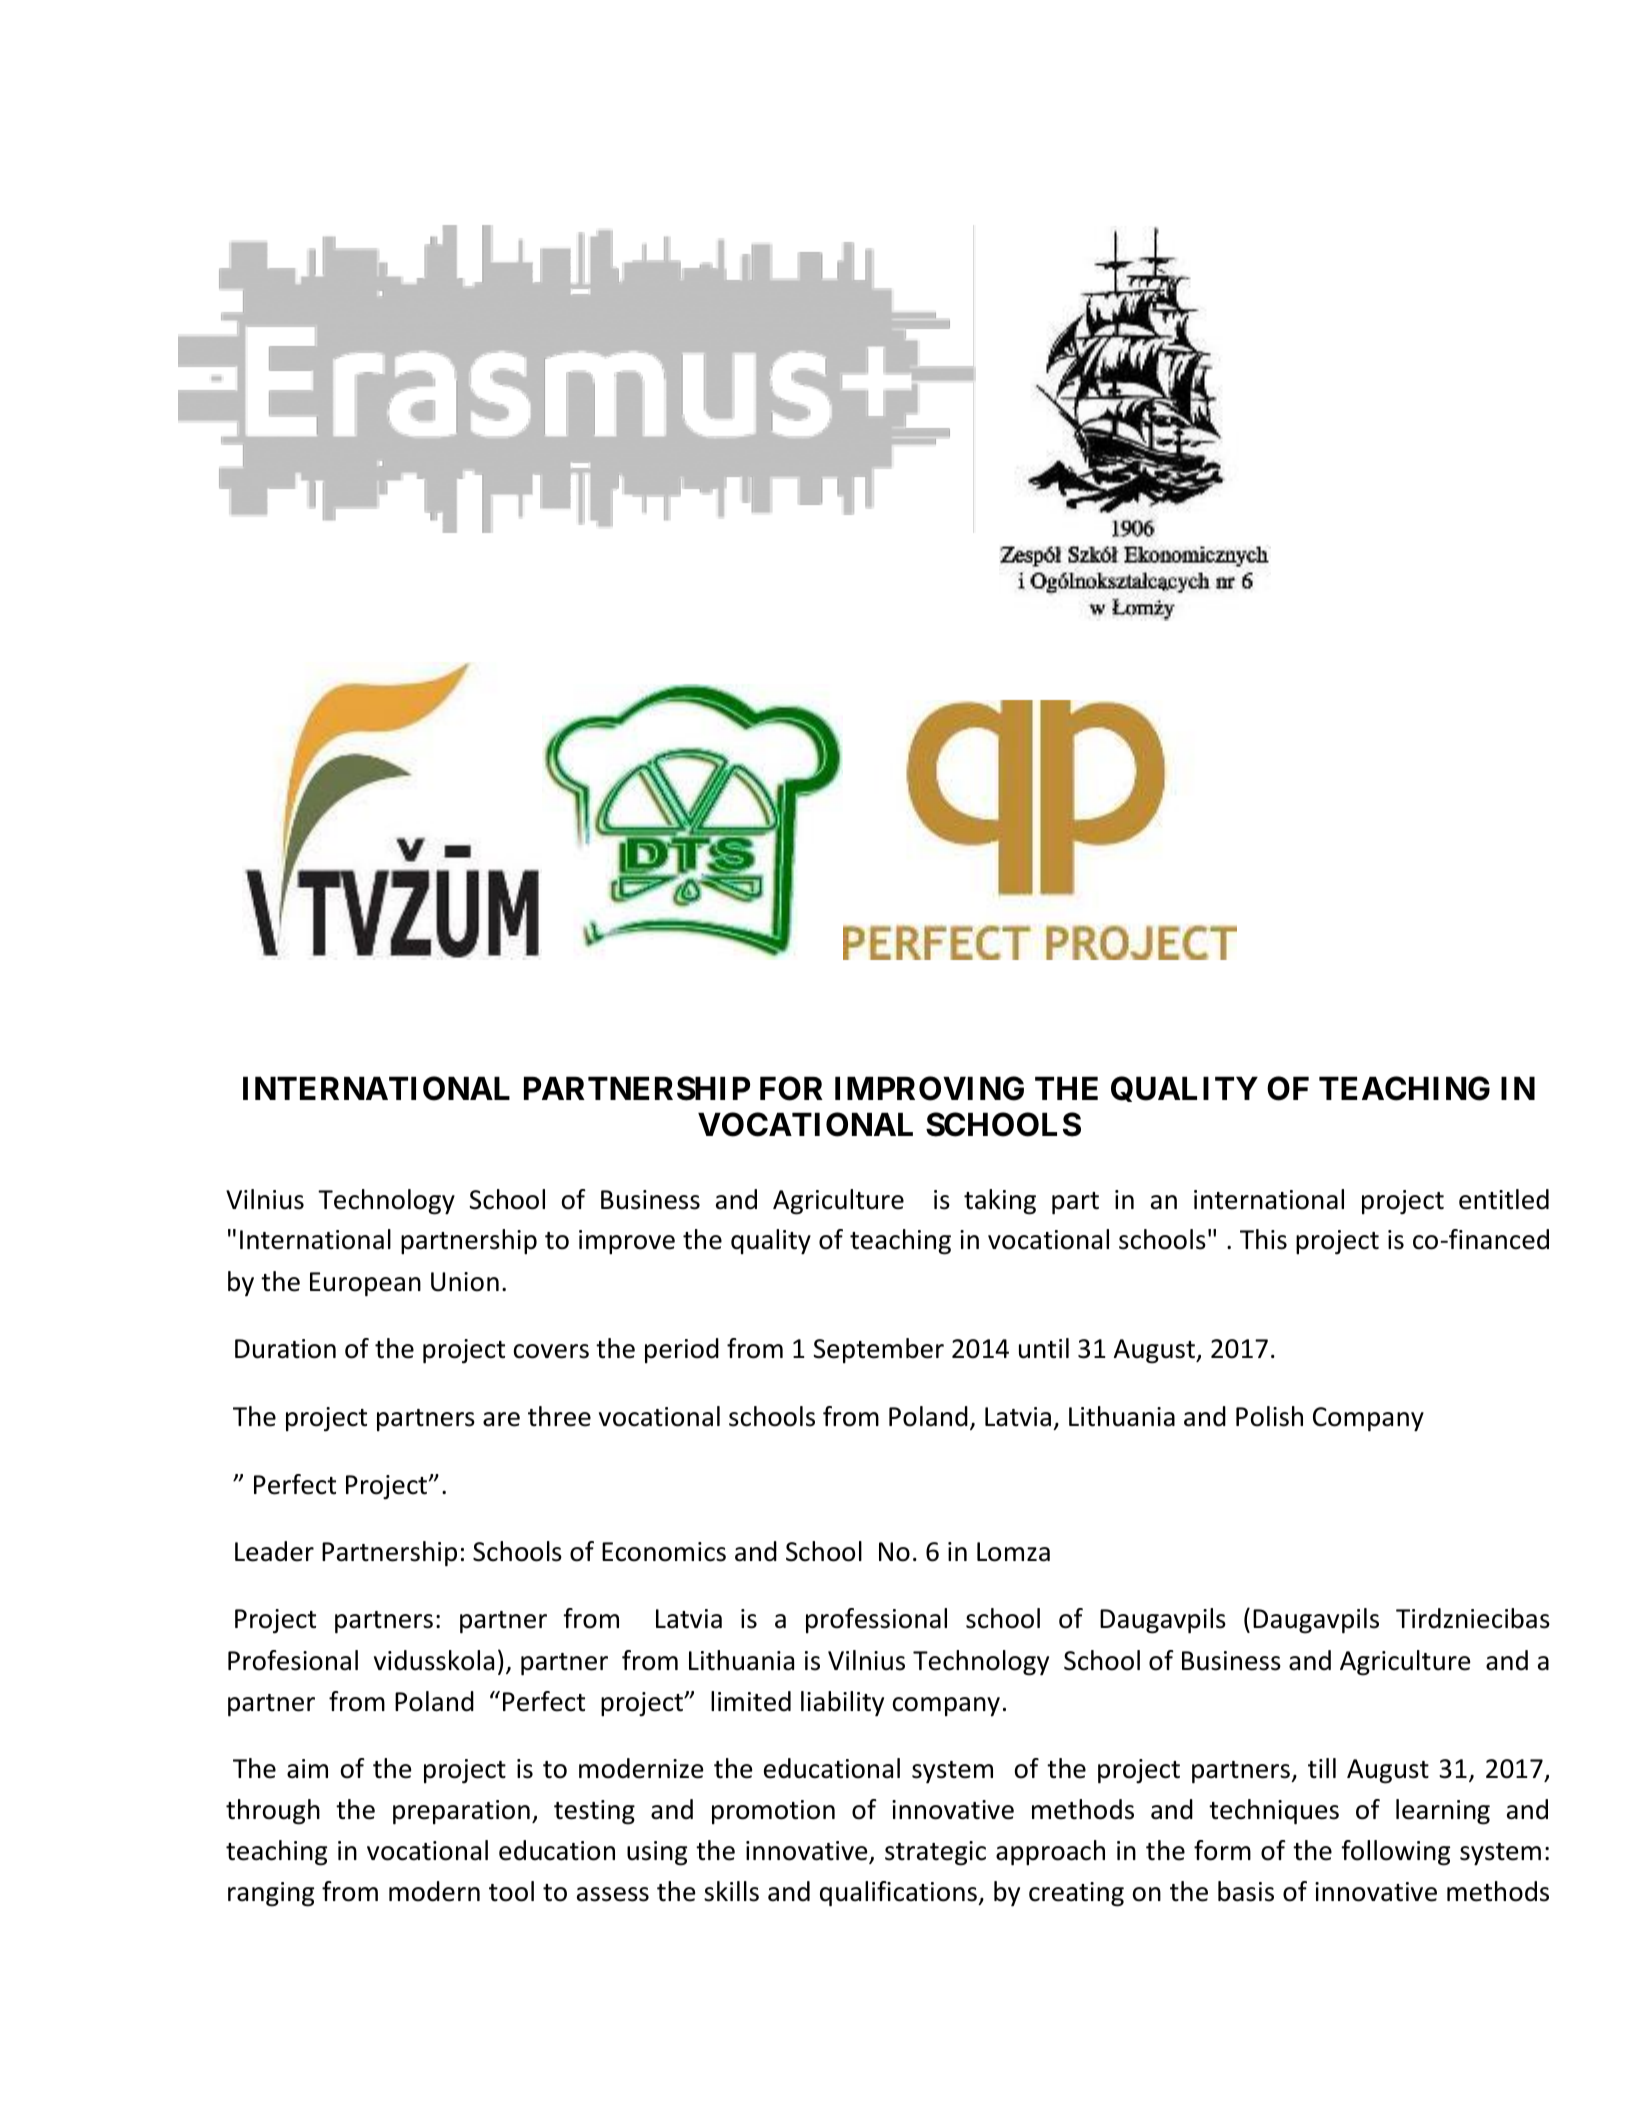  Describe the element at coordinates (551, 1351) in the document. I see `covers` at that location.
